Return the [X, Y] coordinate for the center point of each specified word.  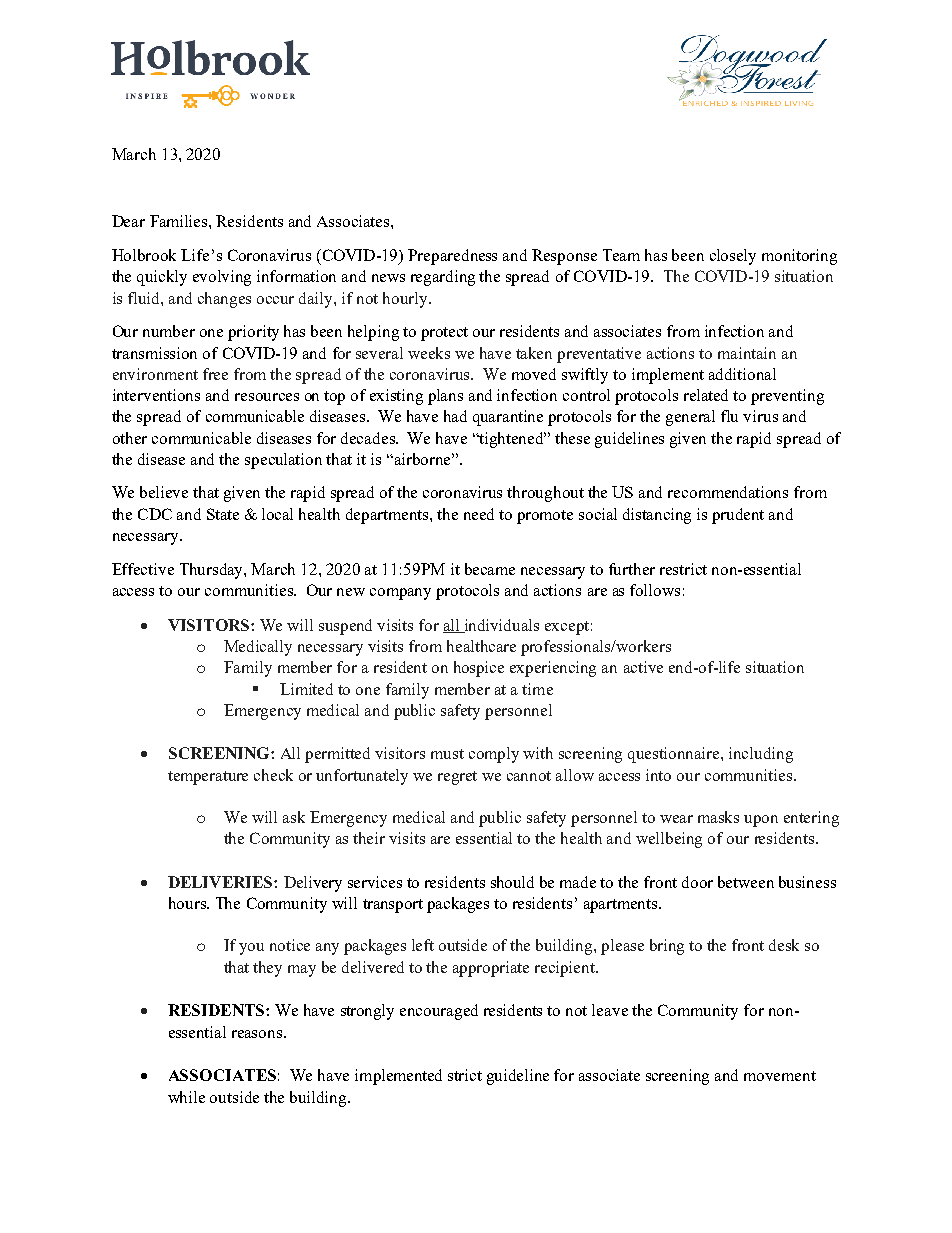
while [186, 1097]
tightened [512, 440]
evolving [222, 278]
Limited [306, 689]
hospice [479, 669]
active [643, 667]
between [746, 882]
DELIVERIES [221, 882]
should [512, 882]
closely [733, 257]
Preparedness [452, 257]
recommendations [728, 492]
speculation [283, 461]
